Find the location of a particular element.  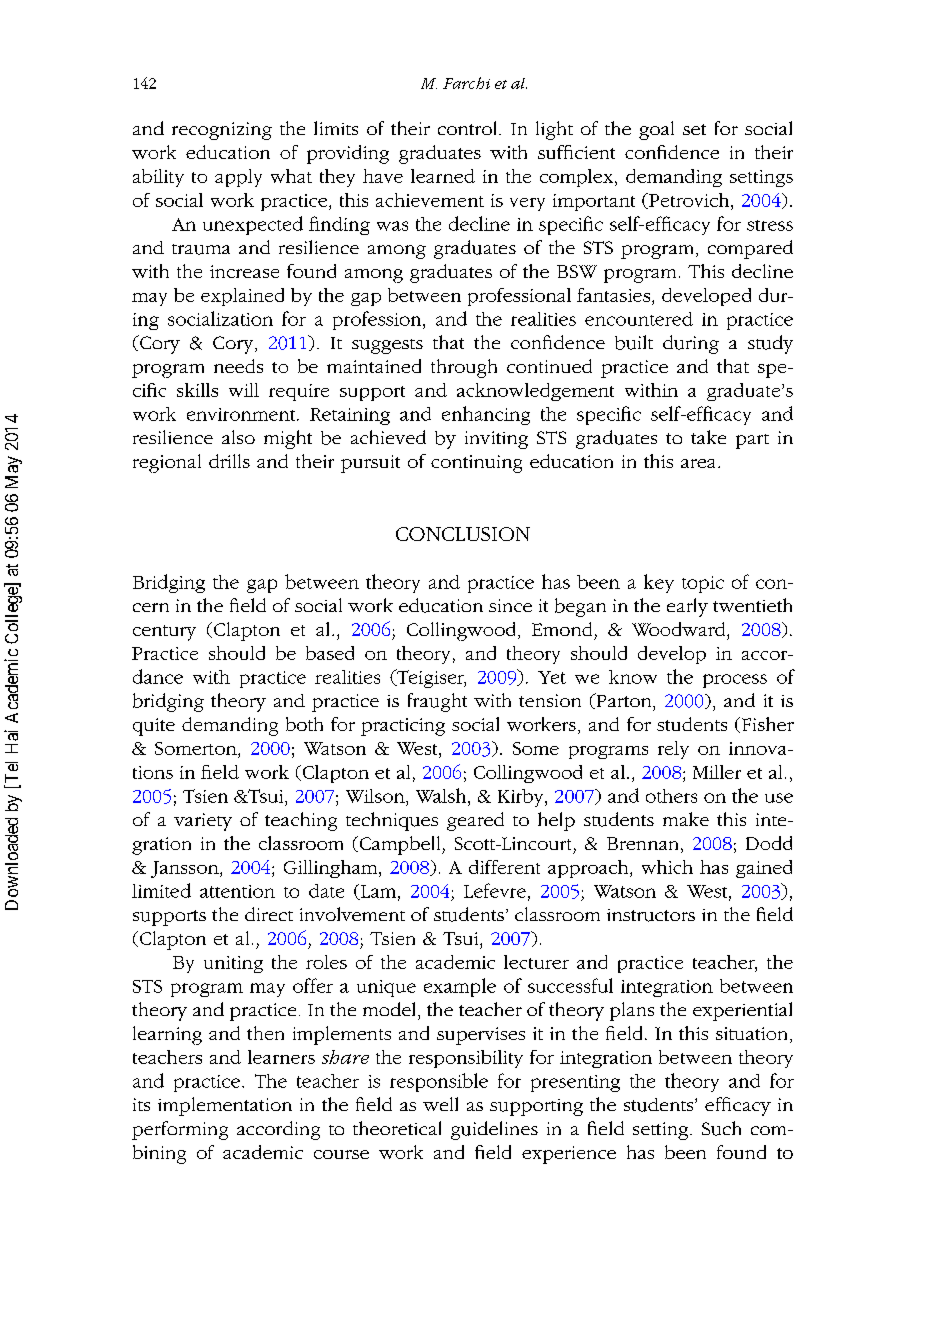

geared is located at coordinates (475, 821).
